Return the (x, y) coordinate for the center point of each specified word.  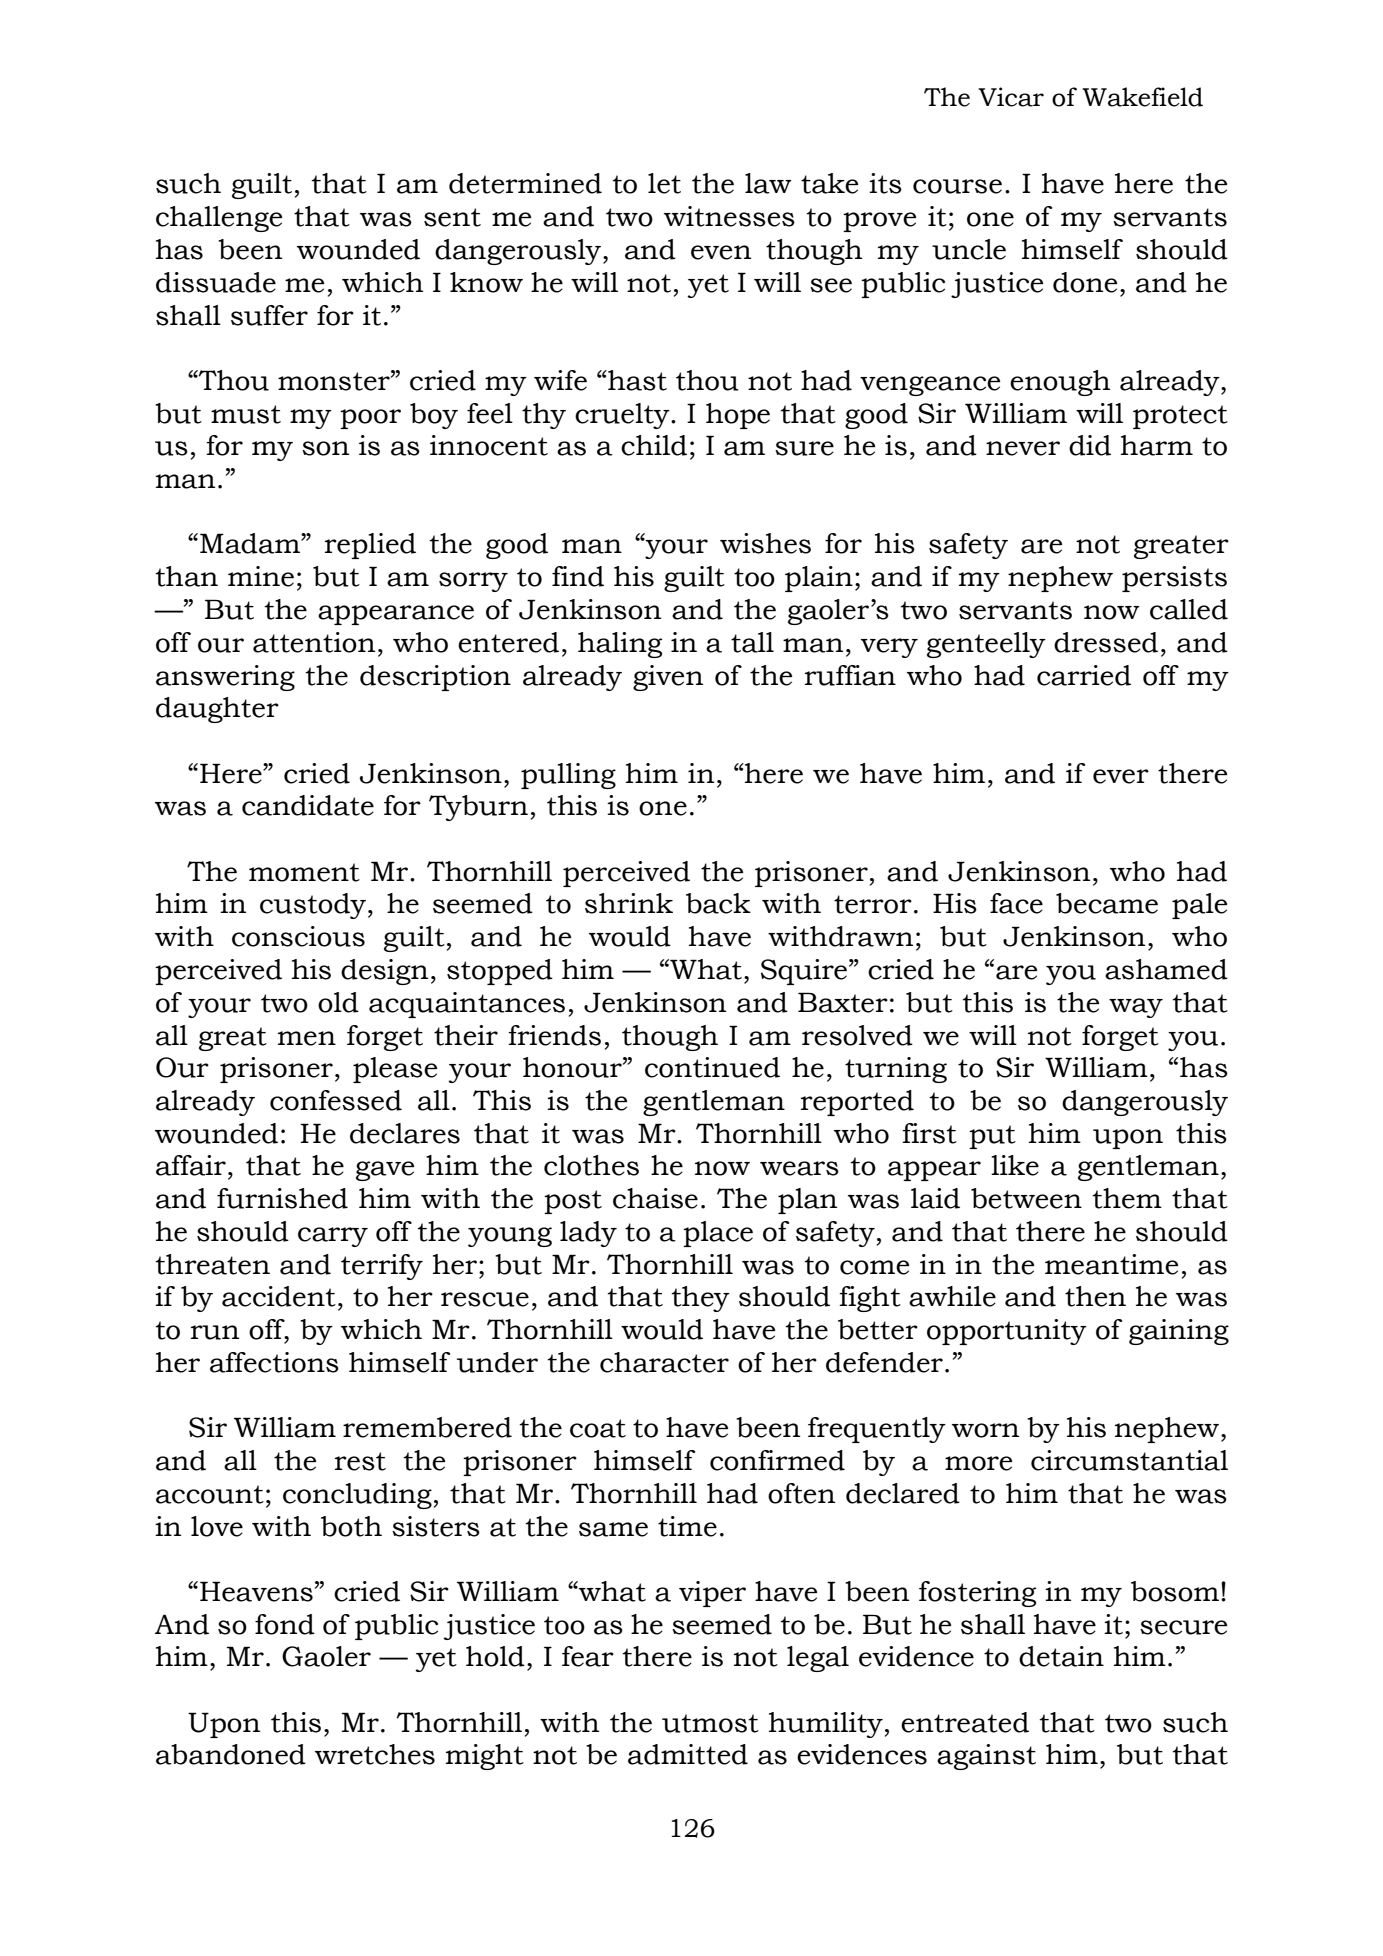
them (1127, 1198)
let (664, 183)
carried (1084, 675)
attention (314, 642)
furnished (282, 1198)
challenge (219, 219)
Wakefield (1142, 97)
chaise (655, 1198)
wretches (375, 1754)
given (668, 678)
